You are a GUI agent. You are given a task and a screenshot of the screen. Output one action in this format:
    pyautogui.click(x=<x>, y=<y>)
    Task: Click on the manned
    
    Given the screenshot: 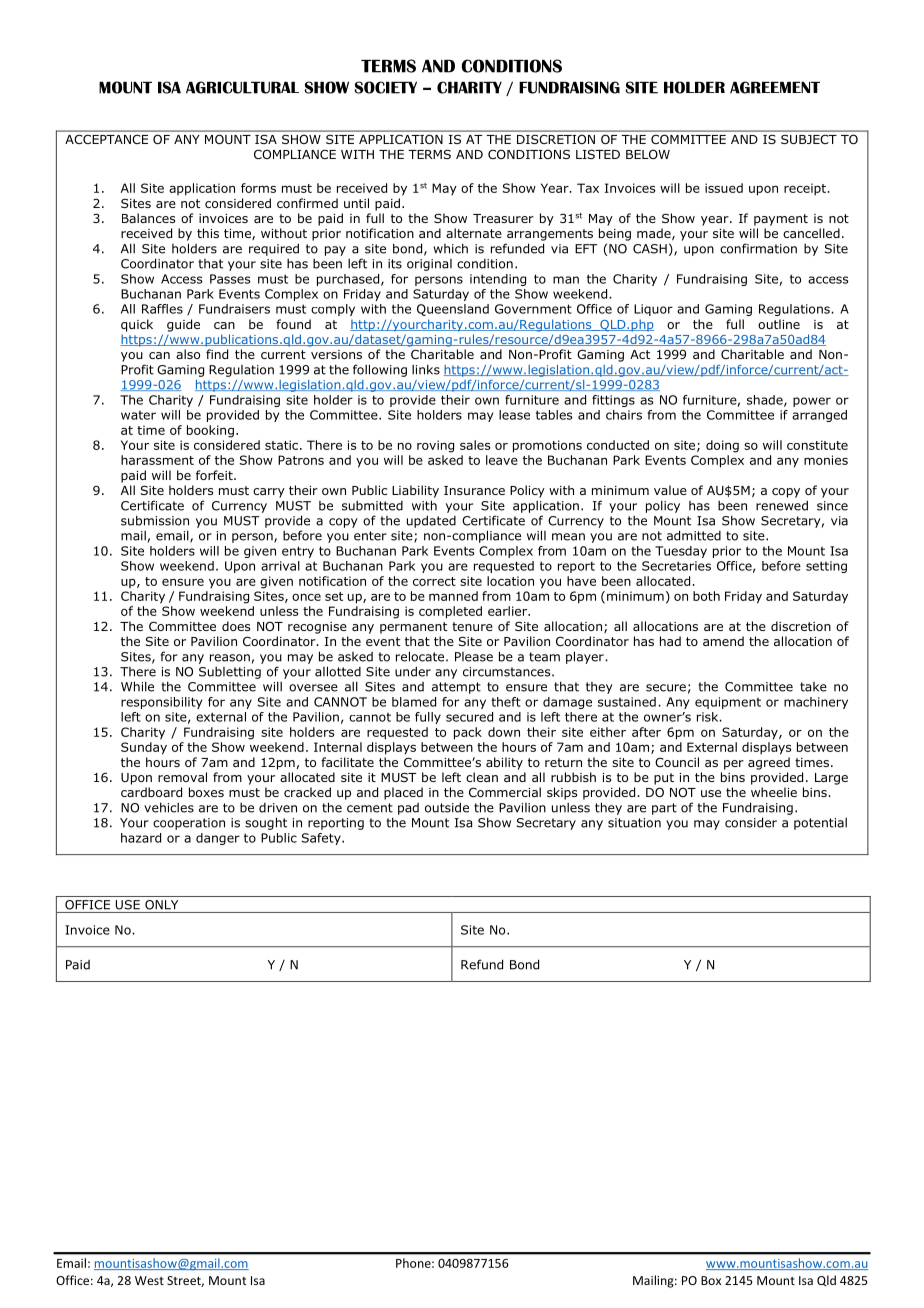 What is the action you would take?
    pyautogui.click(x=453, y=596)
